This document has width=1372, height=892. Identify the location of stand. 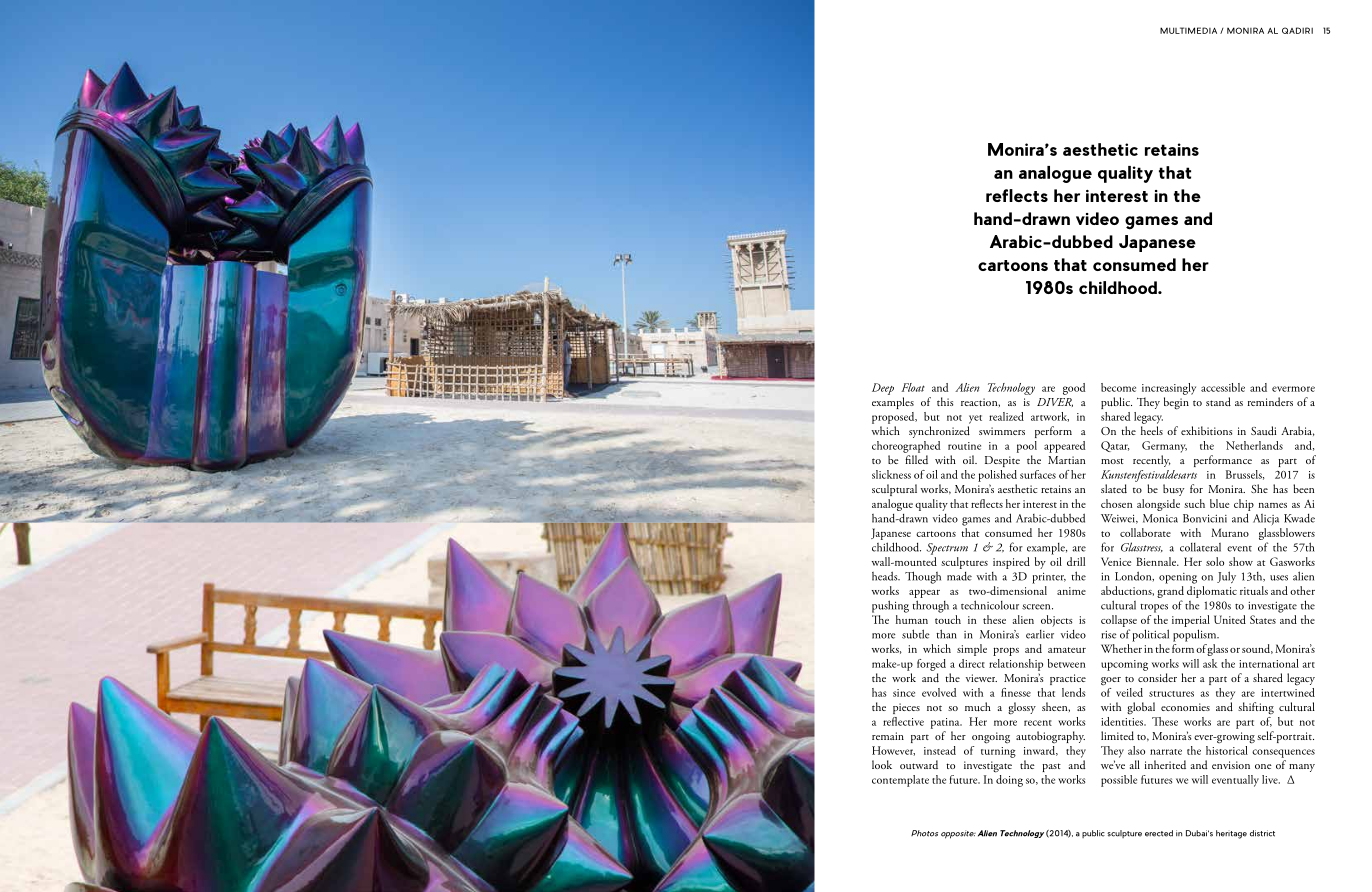
(1218, 401).
